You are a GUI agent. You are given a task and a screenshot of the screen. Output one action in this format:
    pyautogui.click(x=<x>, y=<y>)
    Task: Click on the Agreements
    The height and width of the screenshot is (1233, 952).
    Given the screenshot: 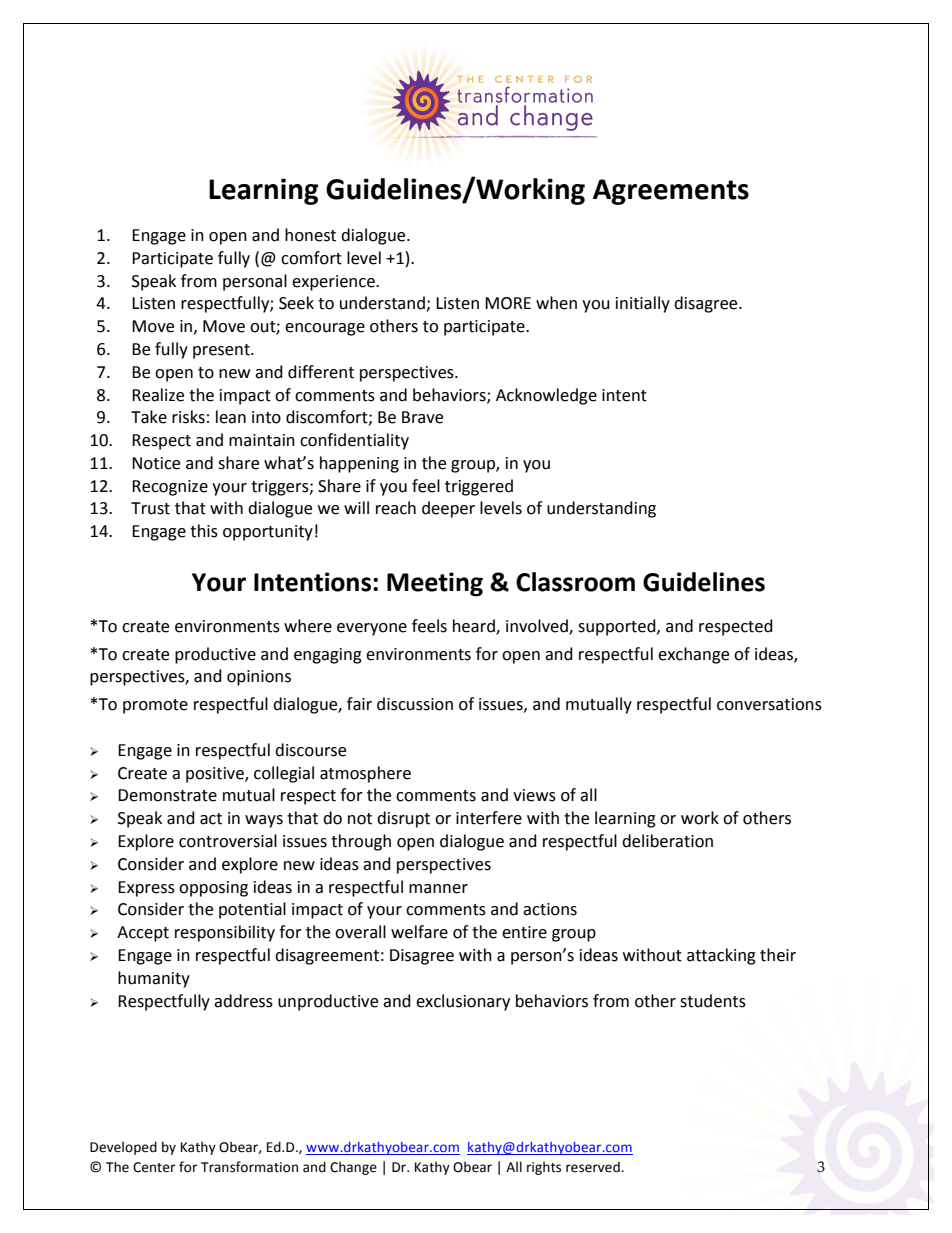 What is the action you would take?
    pyautogui.click(x=671, y=192)
